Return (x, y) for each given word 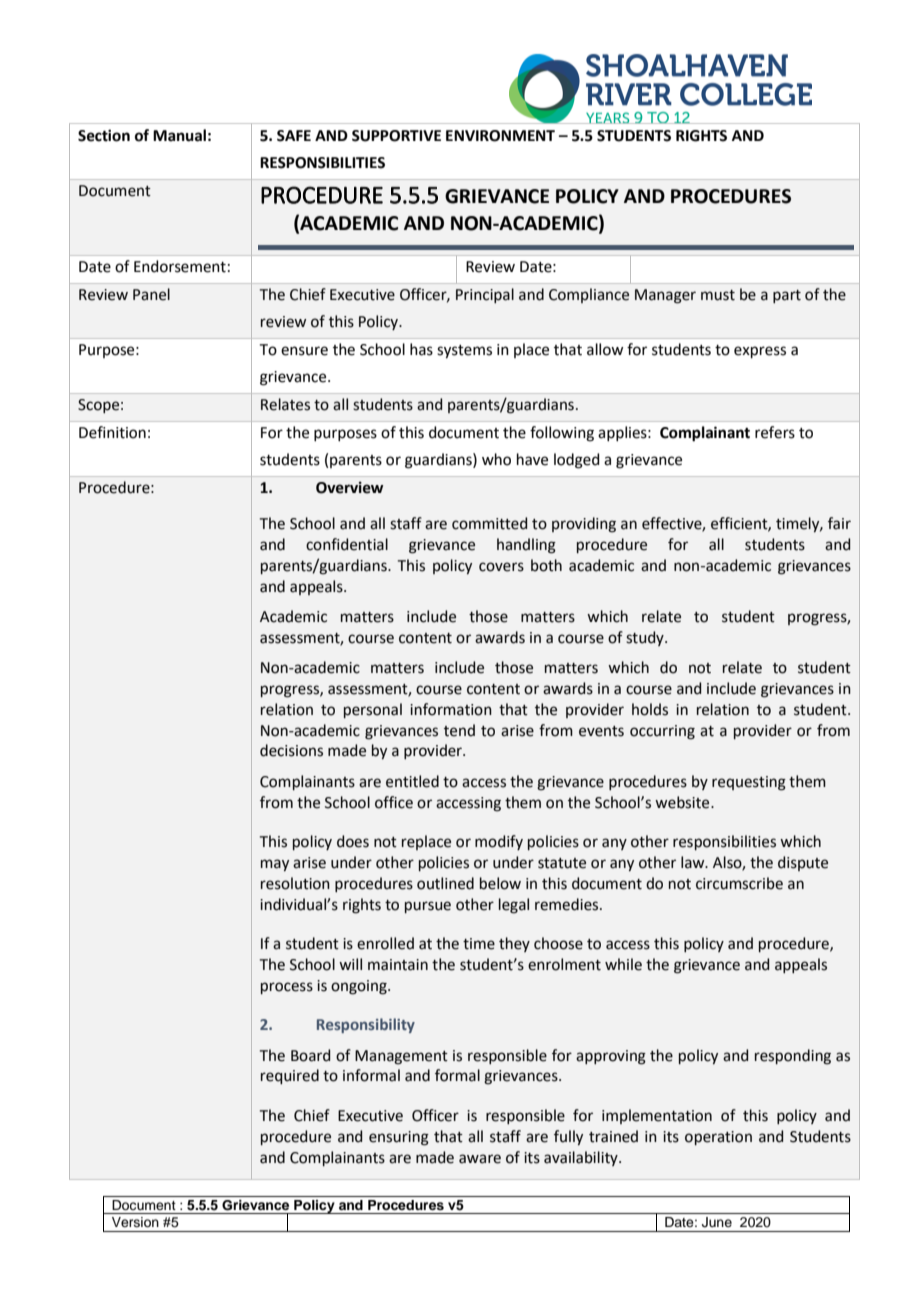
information (451, 709)
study (646, 638)
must (718, 295)
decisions (291, 750)
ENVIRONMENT (500, 136)
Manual (179, 135)
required (290, 1076)
